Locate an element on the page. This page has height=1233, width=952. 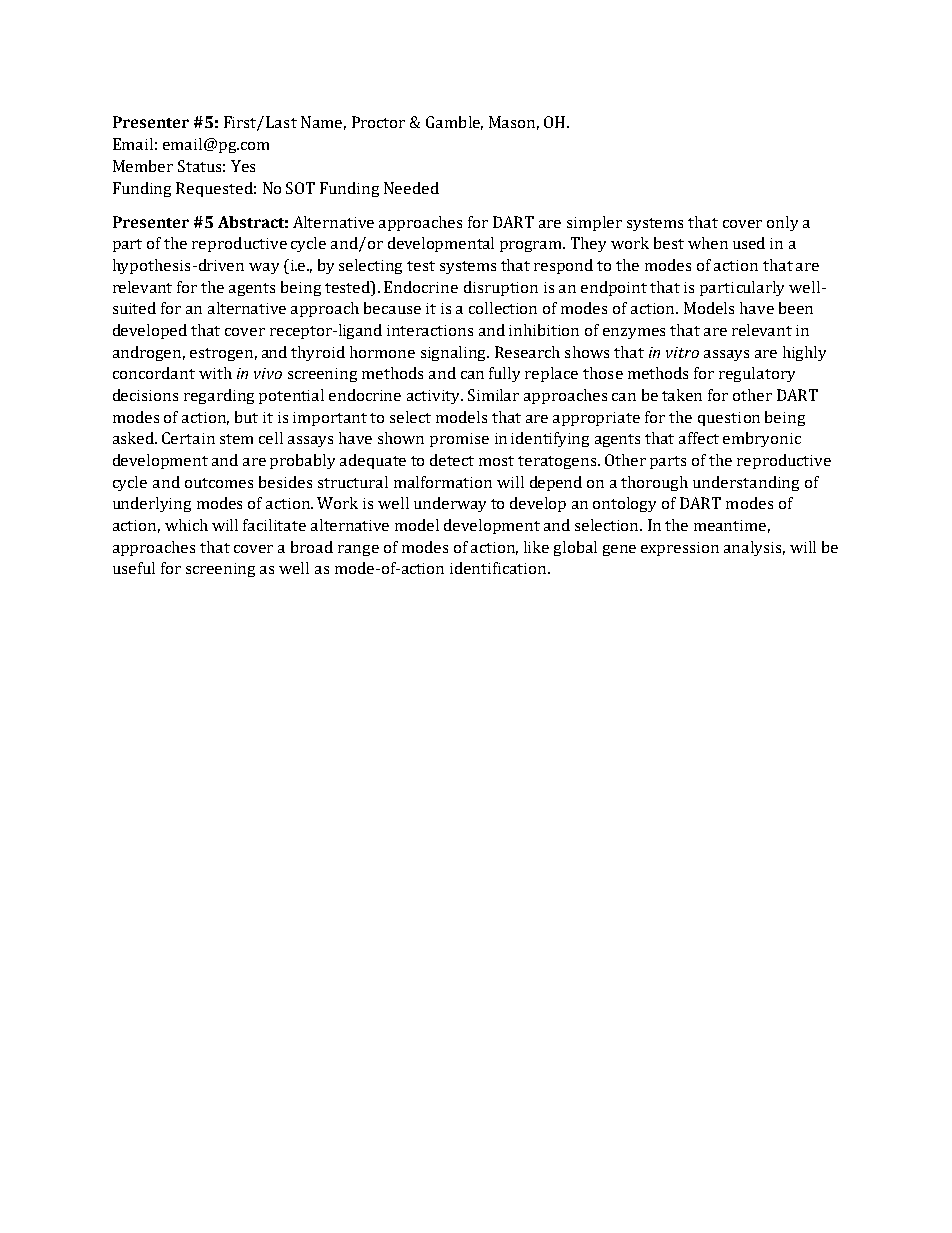
but is located at coordinates (246, 417).
